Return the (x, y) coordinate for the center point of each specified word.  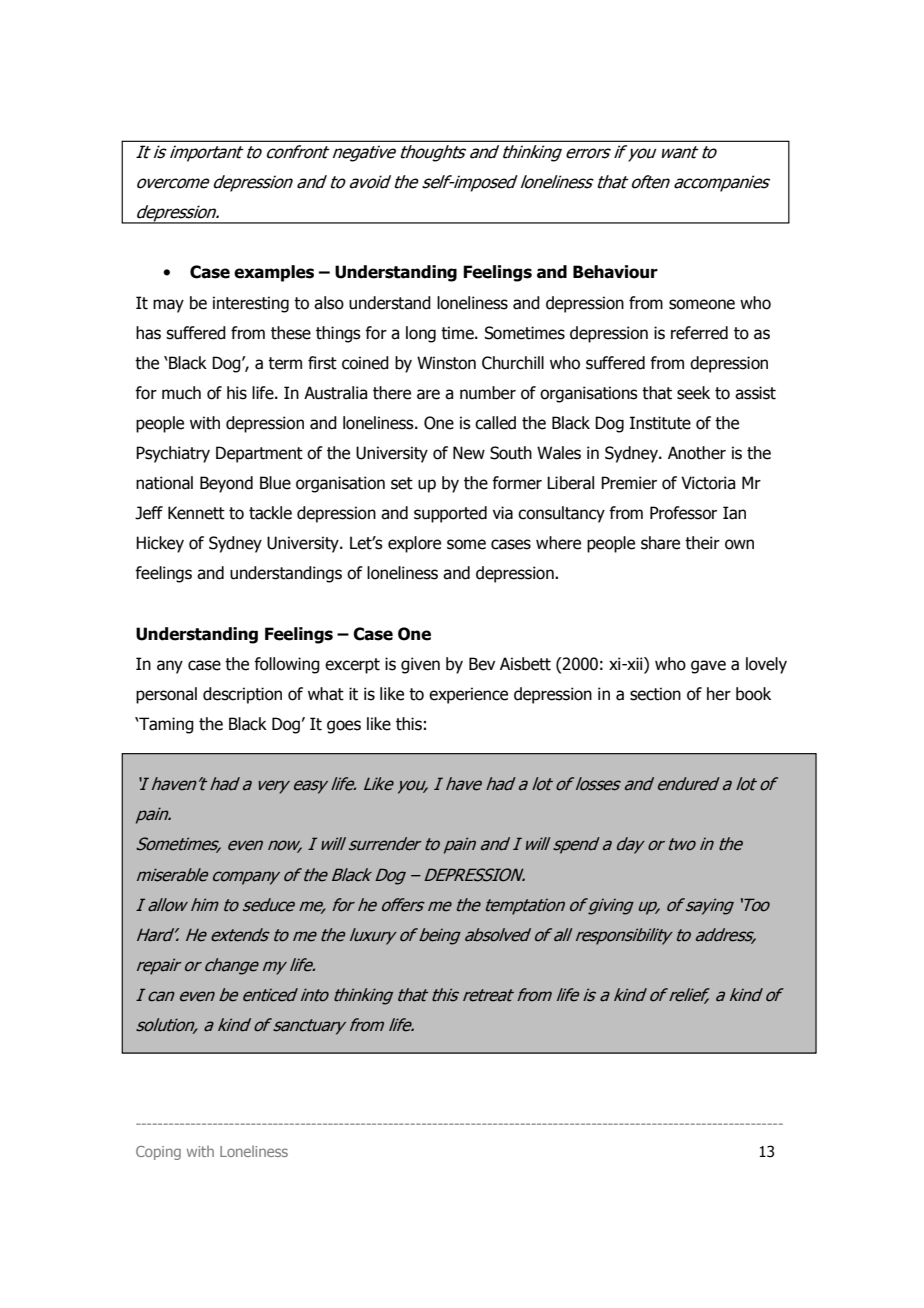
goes (344, 727)
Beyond (226, 484)
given (420, 665)
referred (699, 333)
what (326, 694)
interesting (251, 304)
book (753, 694)
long (421, 334)
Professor (683, 513)
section (655, 694)
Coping (158, 1153)
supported (450, 514)
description (242, 695)
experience (468, 695)
